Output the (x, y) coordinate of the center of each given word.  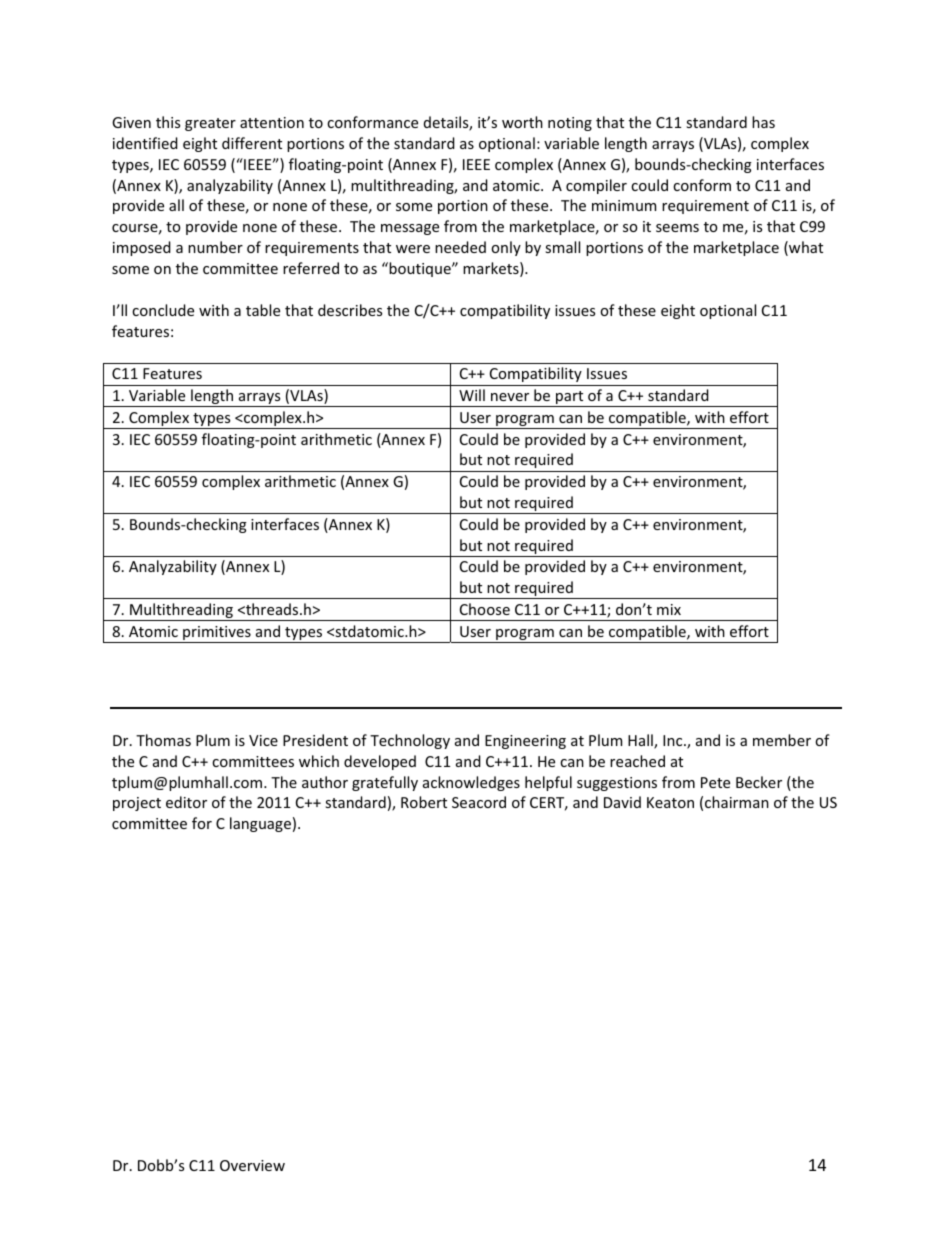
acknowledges (471, 783)
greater (210, 124)
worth (522, 122)
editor (186, 802)
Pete (715, 782)
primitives (217, 634)
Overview (252, 1165)
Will (472, 395)
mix (669, 609)
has (763, 122)
